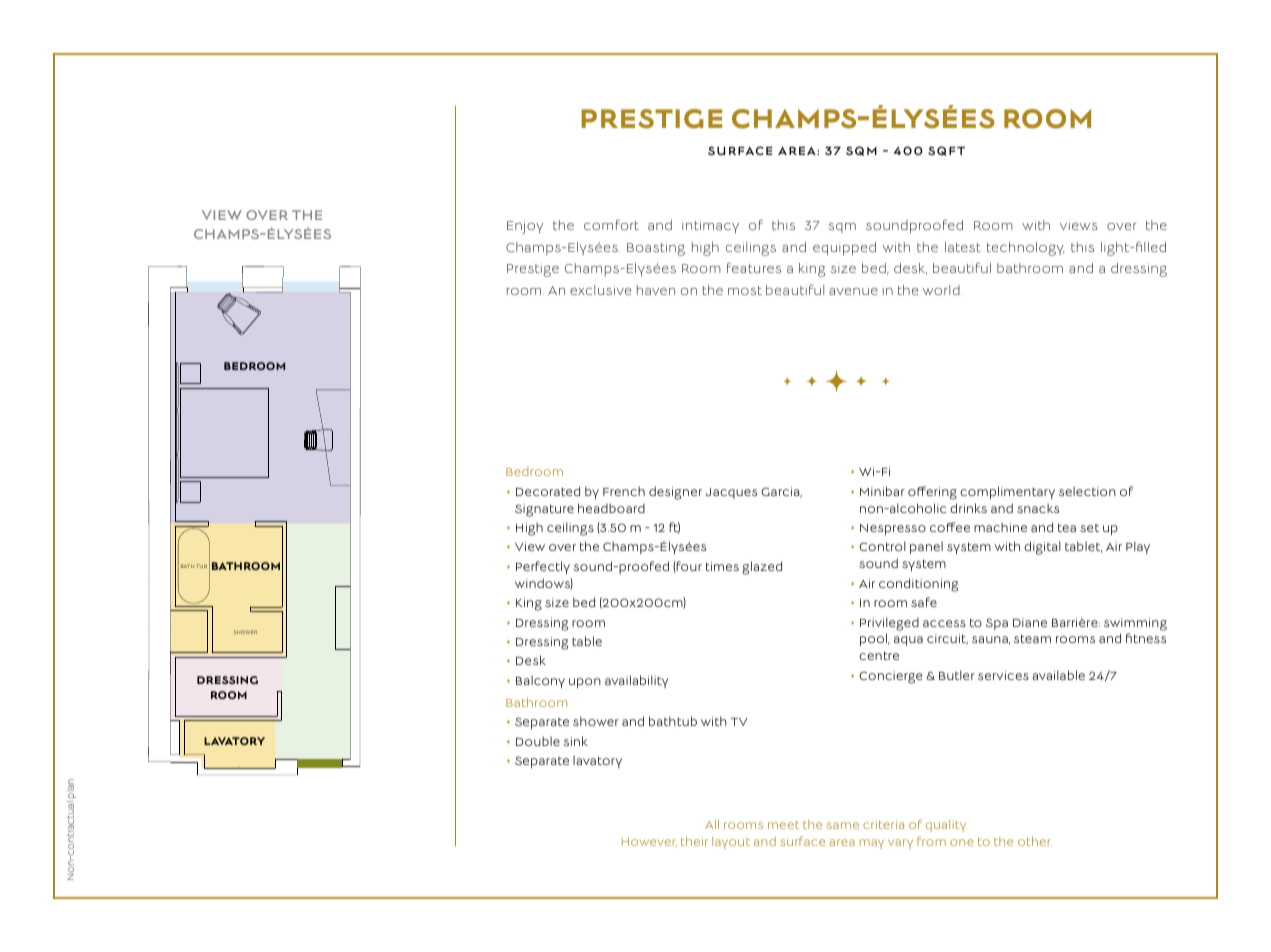 Image resolution: width=1271 pixels, height=952 pixels. I want to click on comfort, so click(611, 224).
